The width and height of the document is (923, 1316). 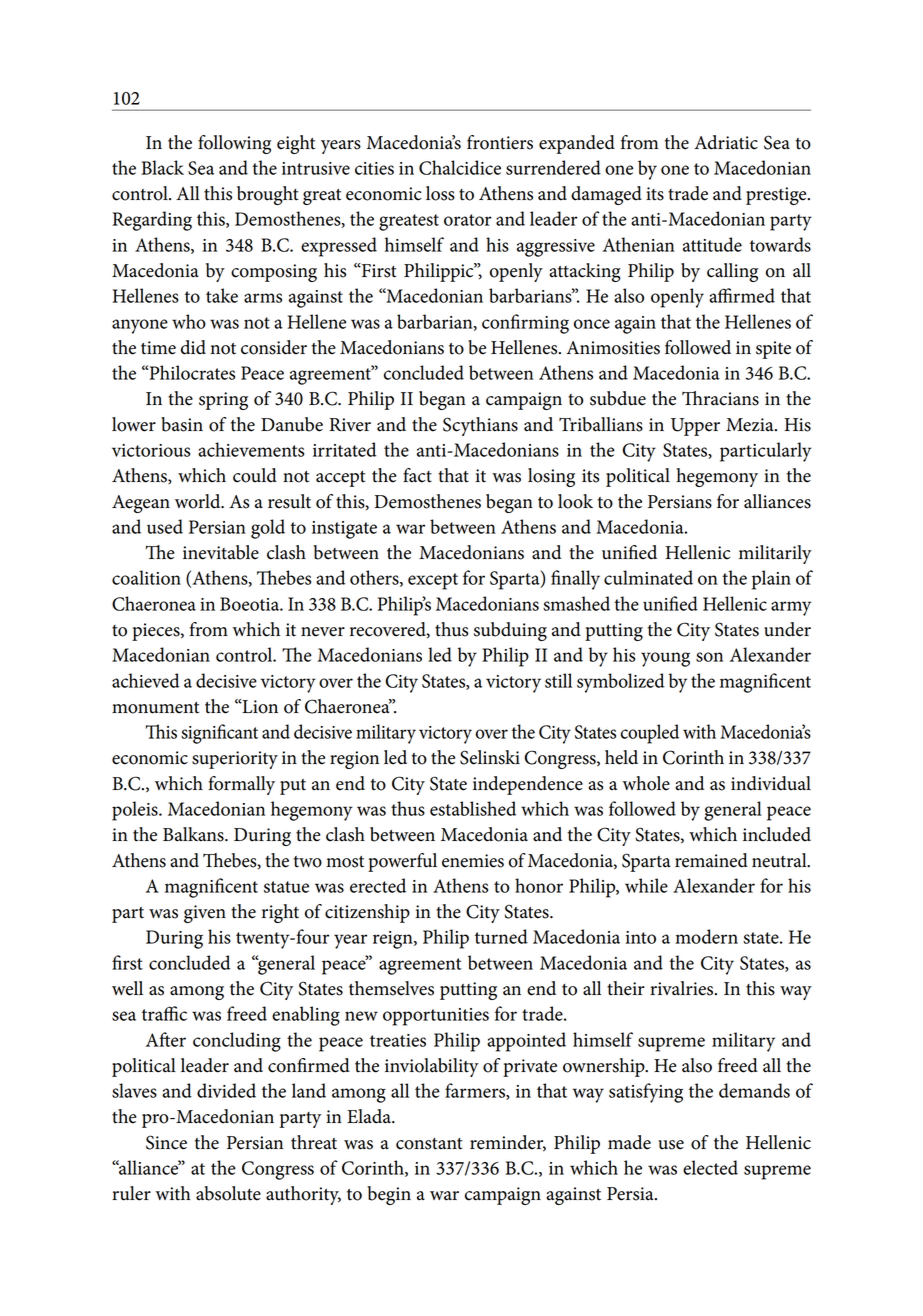 What do you see at coordinates (711, 860) in the document?
I see `remained` at bounding box center [711, 860].
